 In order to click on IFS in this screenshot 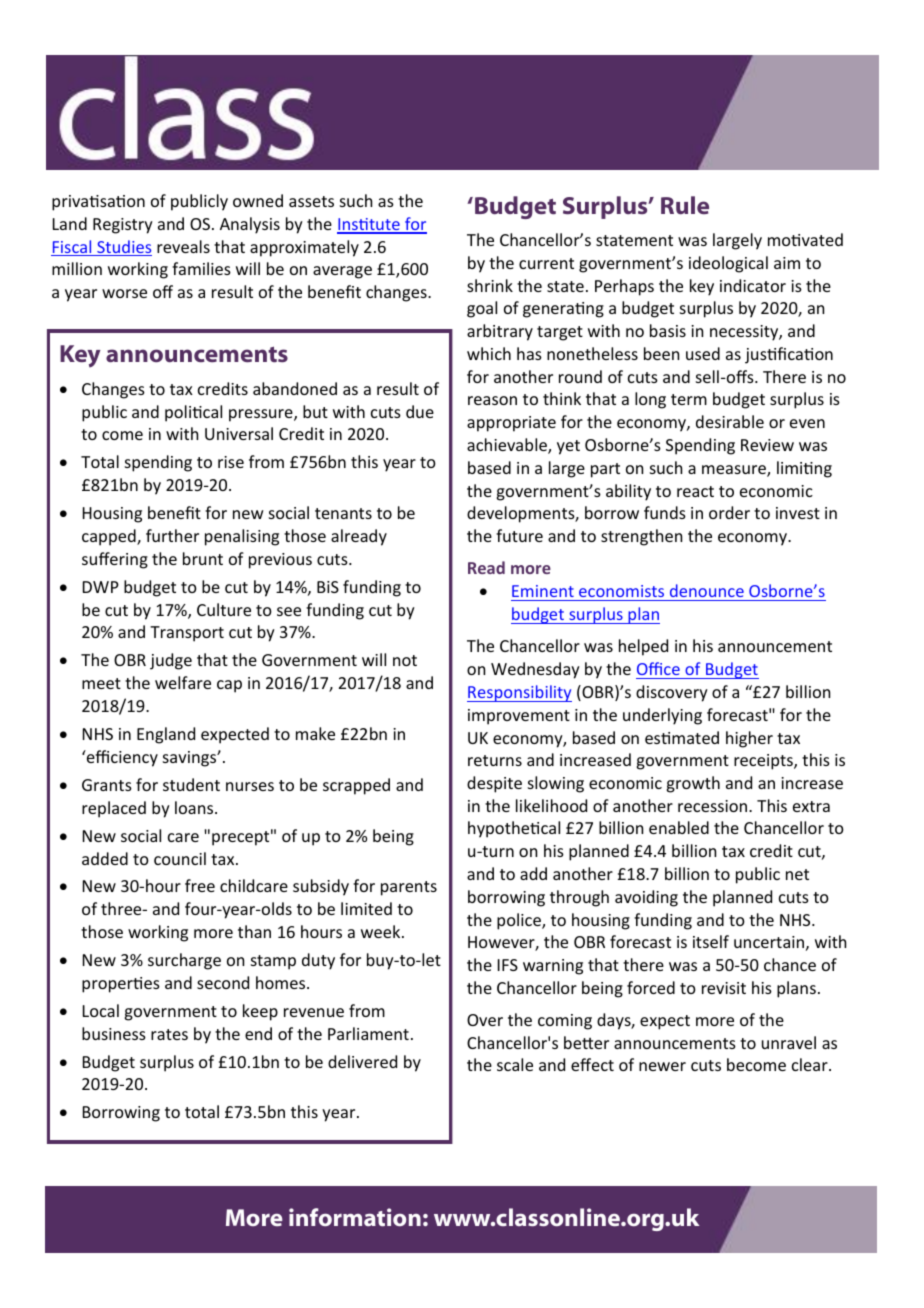, I will do `click(508, 965)`.
